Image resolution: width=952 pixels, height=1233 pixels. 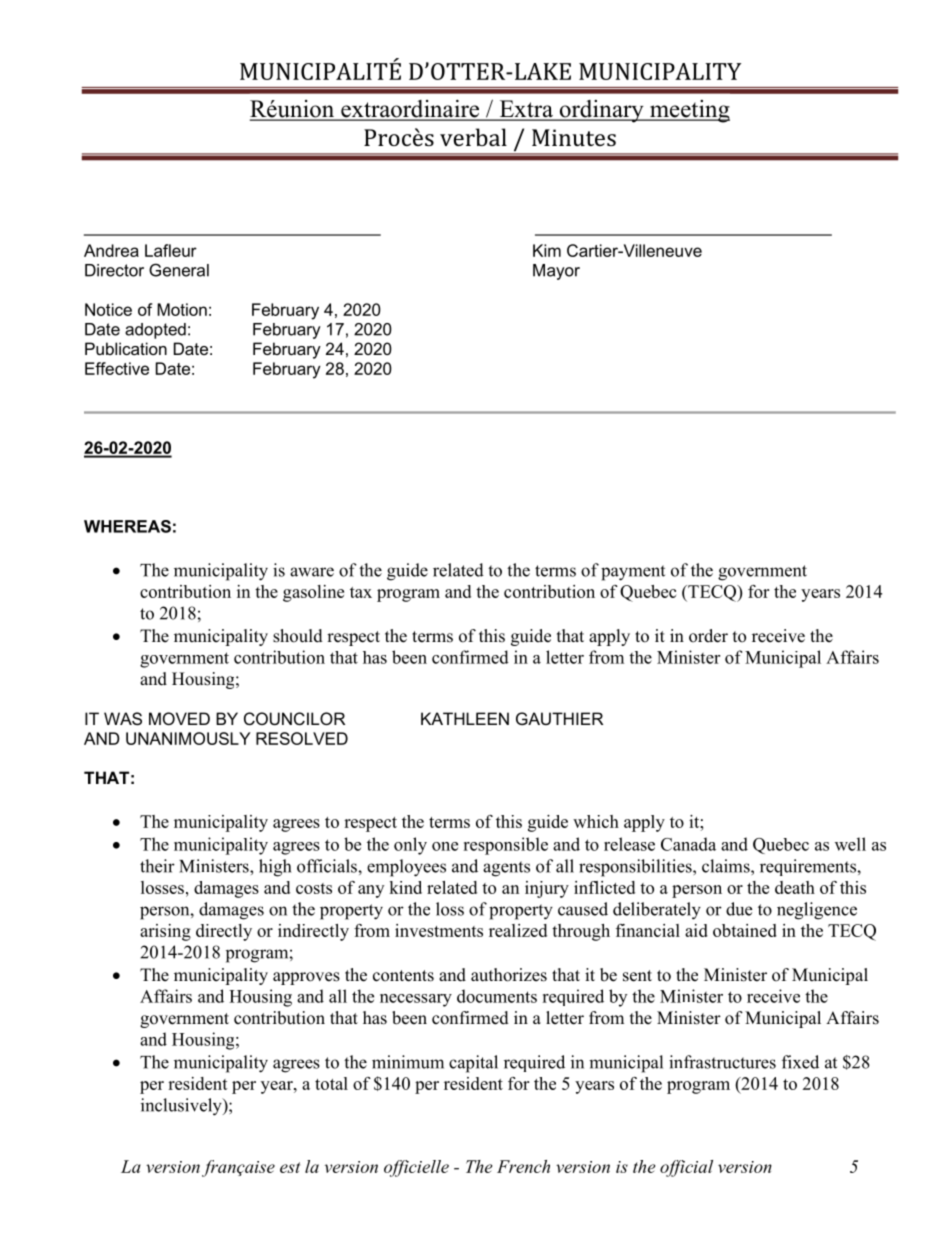 What do you see at coordinates (171, 250) in the screenshot?
I see `Lafleur` at bounding box center [171, 250].
